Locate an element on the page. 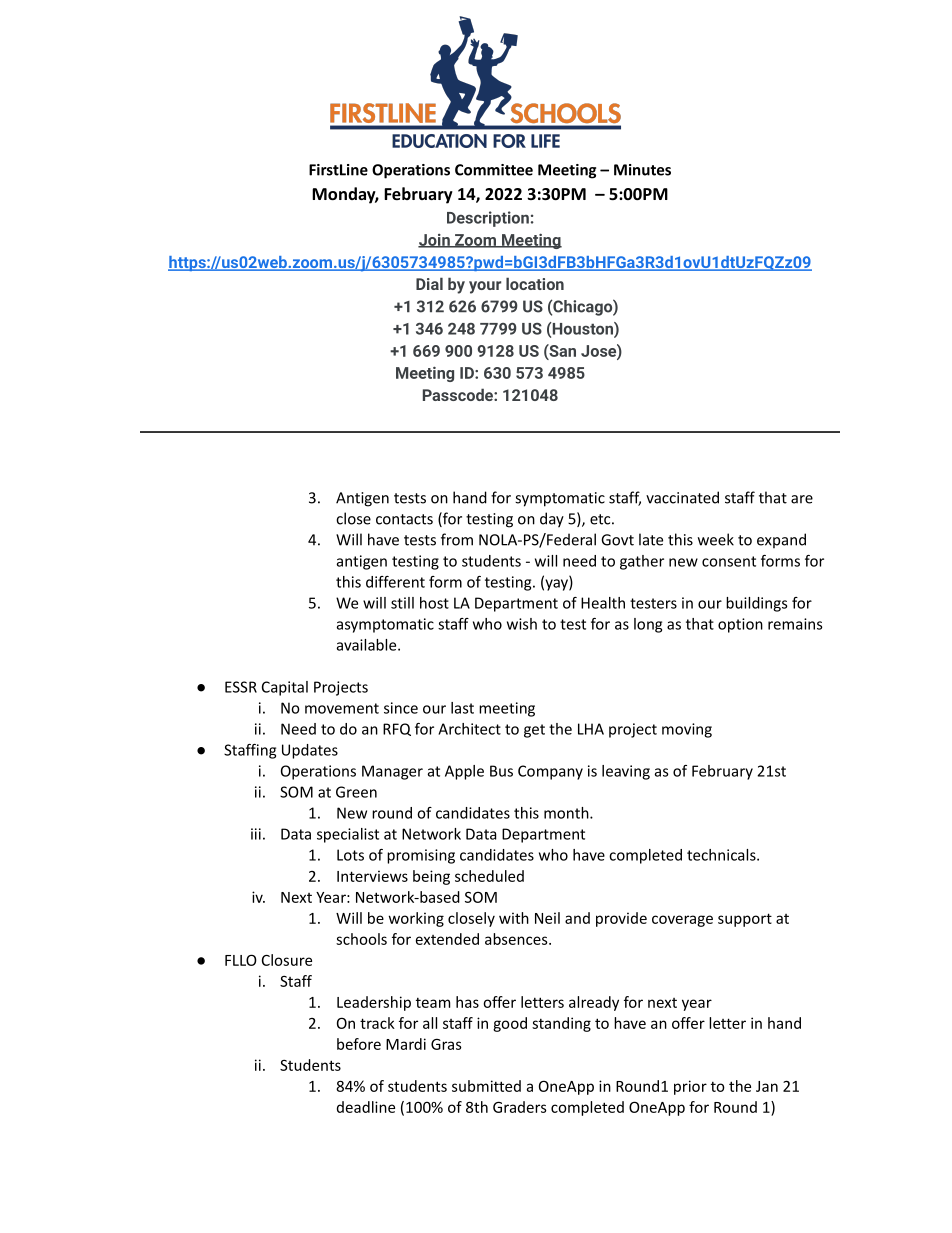 The width and height of the image is (952, 1233). contacts is located at coordinates (404, 519).
